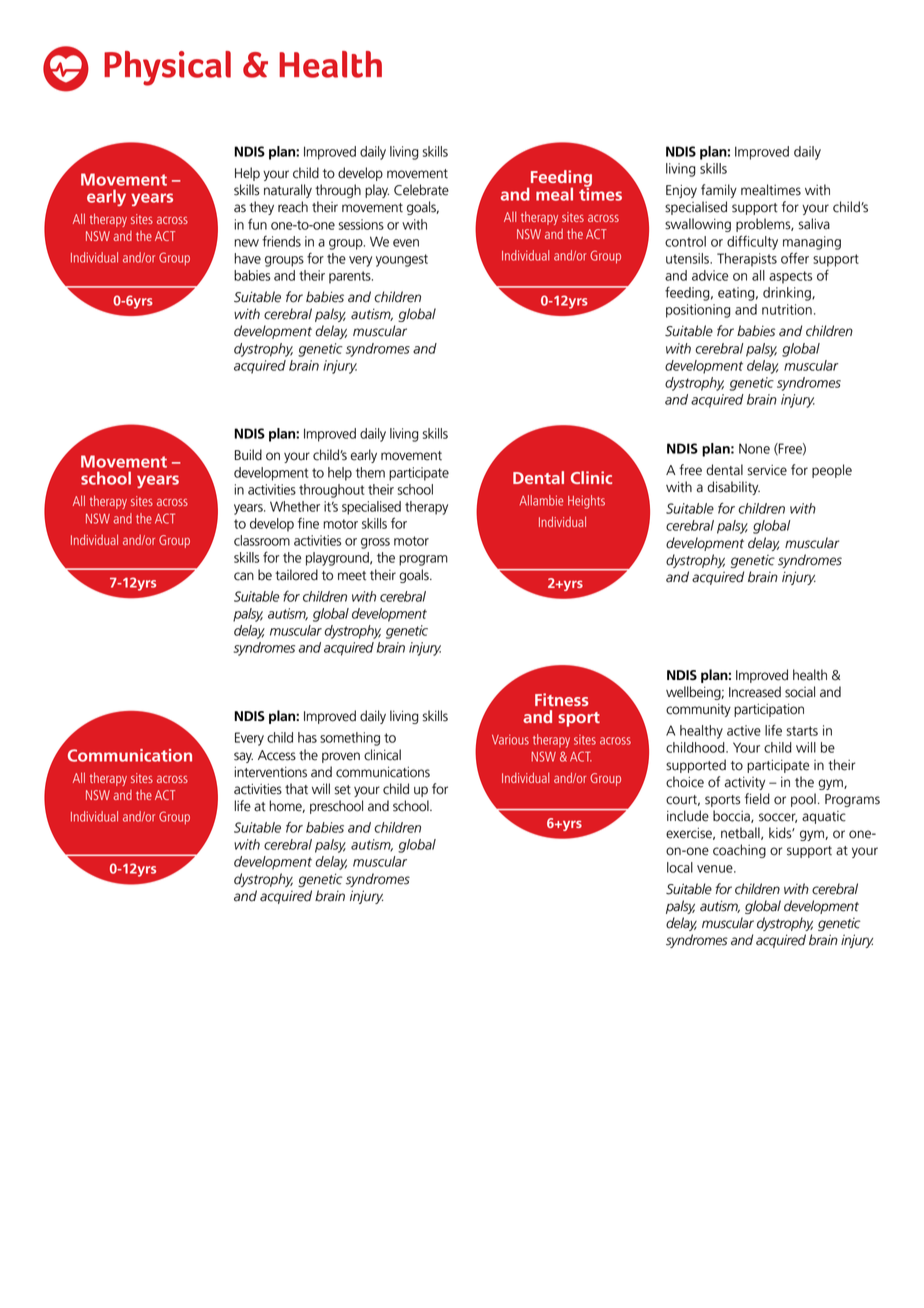 Image resolution: width=924 pixels, height=1308 pixels. Describe the element at coordinates (719, 191) in the page. I see `family` at that location.
